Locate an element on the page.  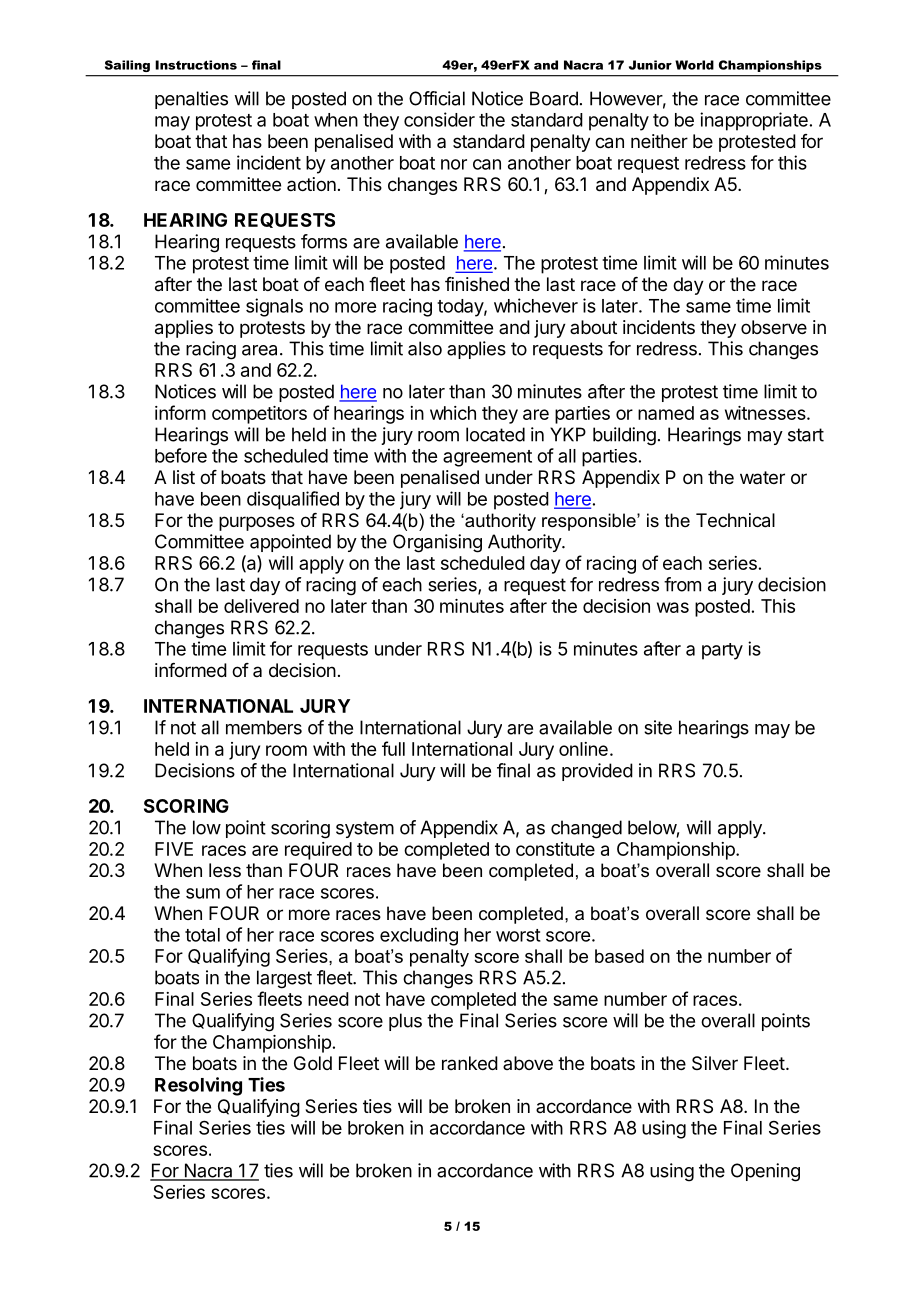
ranked is located at coordinates (470, 1063).
